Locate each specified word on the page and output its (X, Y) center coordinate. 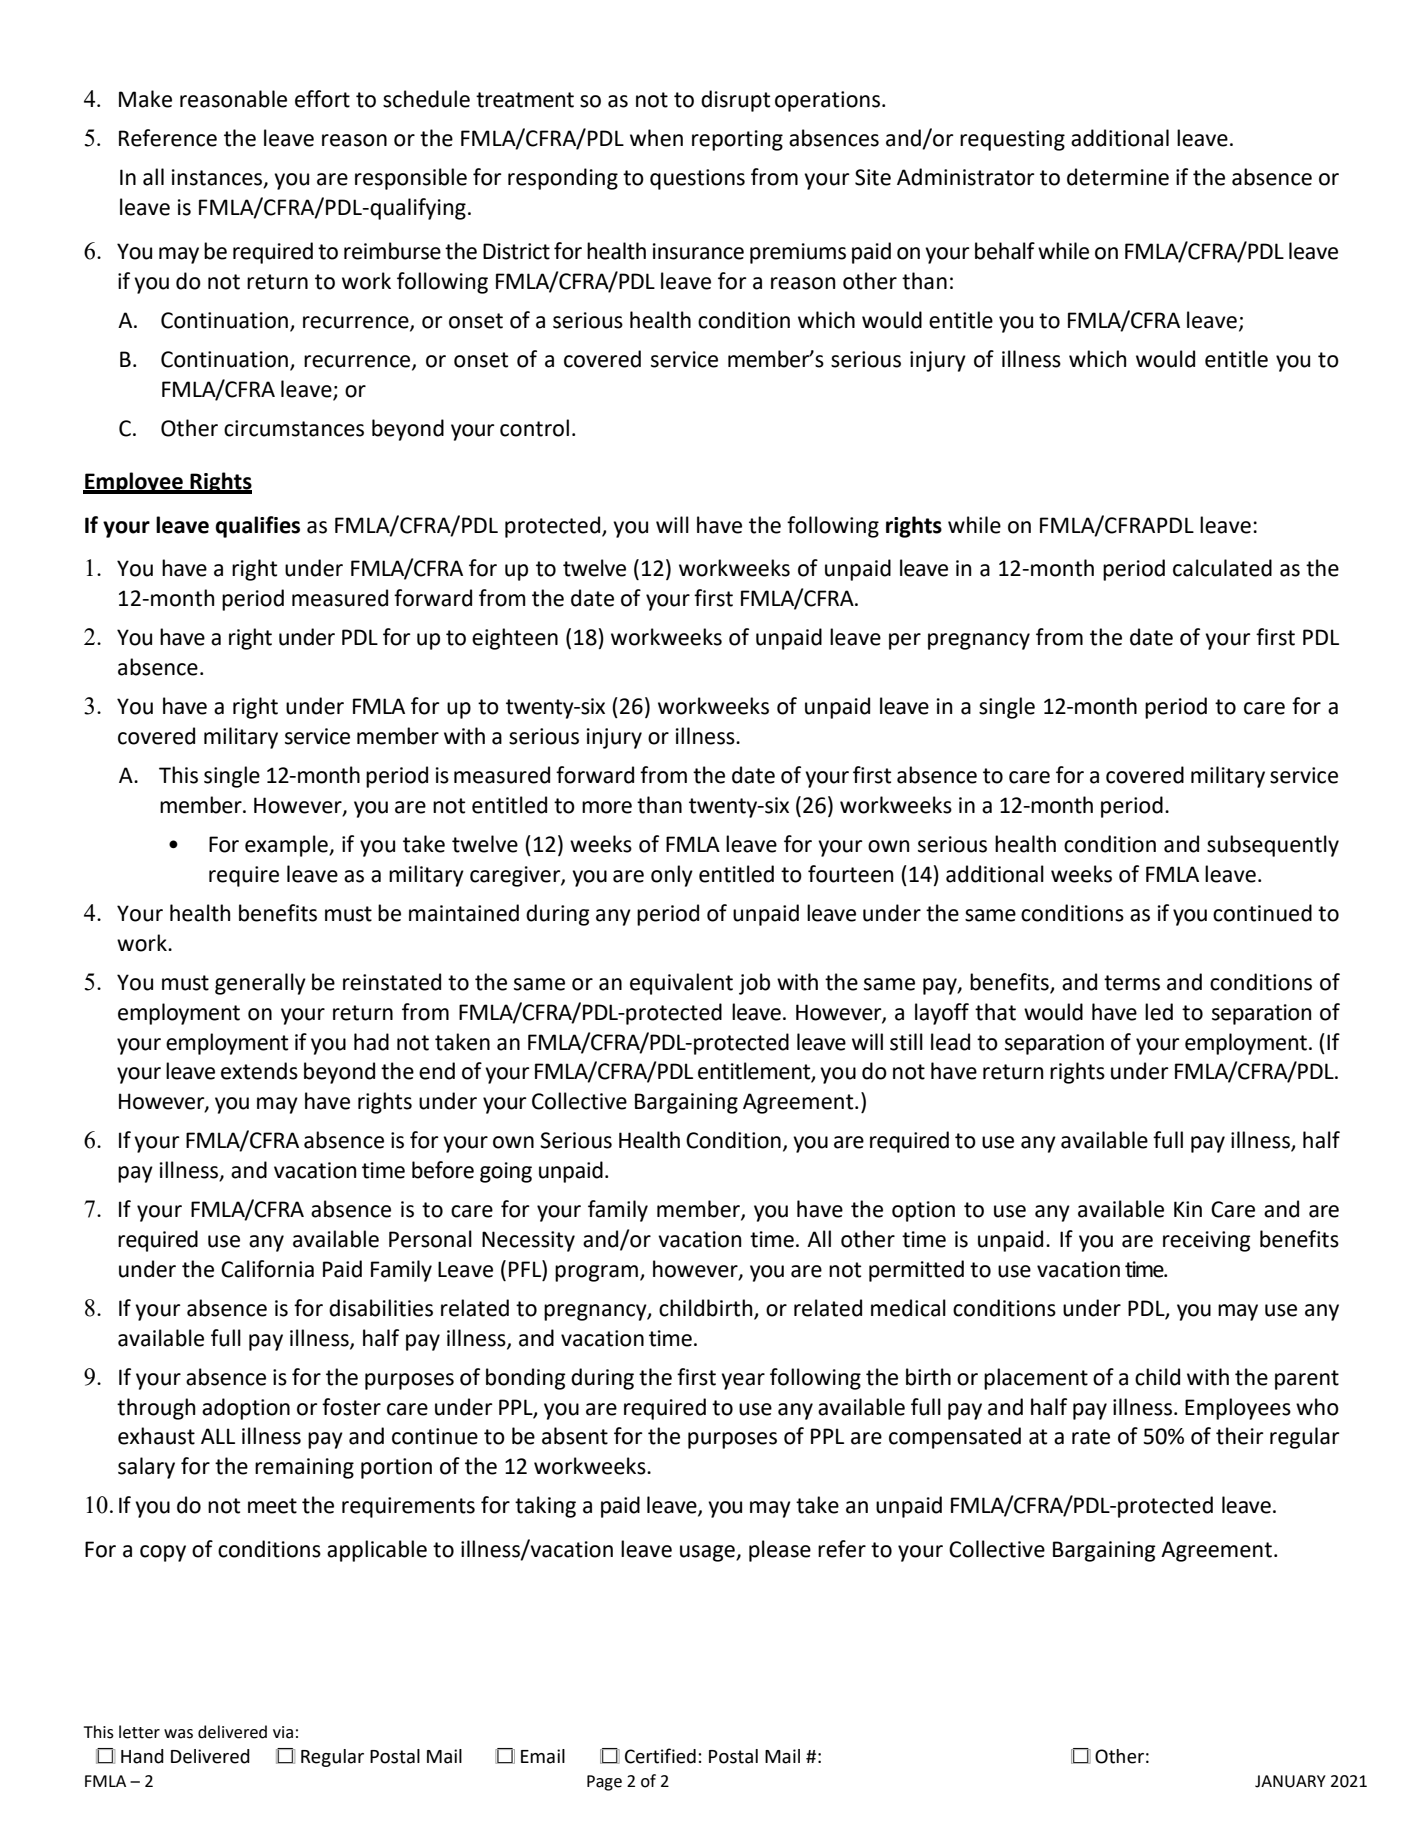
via (283, 1732)
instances (218, 178)
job (754, 984)
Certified (660, 1756)
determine (1118, 177)
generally (260, 984)
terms (1132, 983)
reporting (737, 140)
